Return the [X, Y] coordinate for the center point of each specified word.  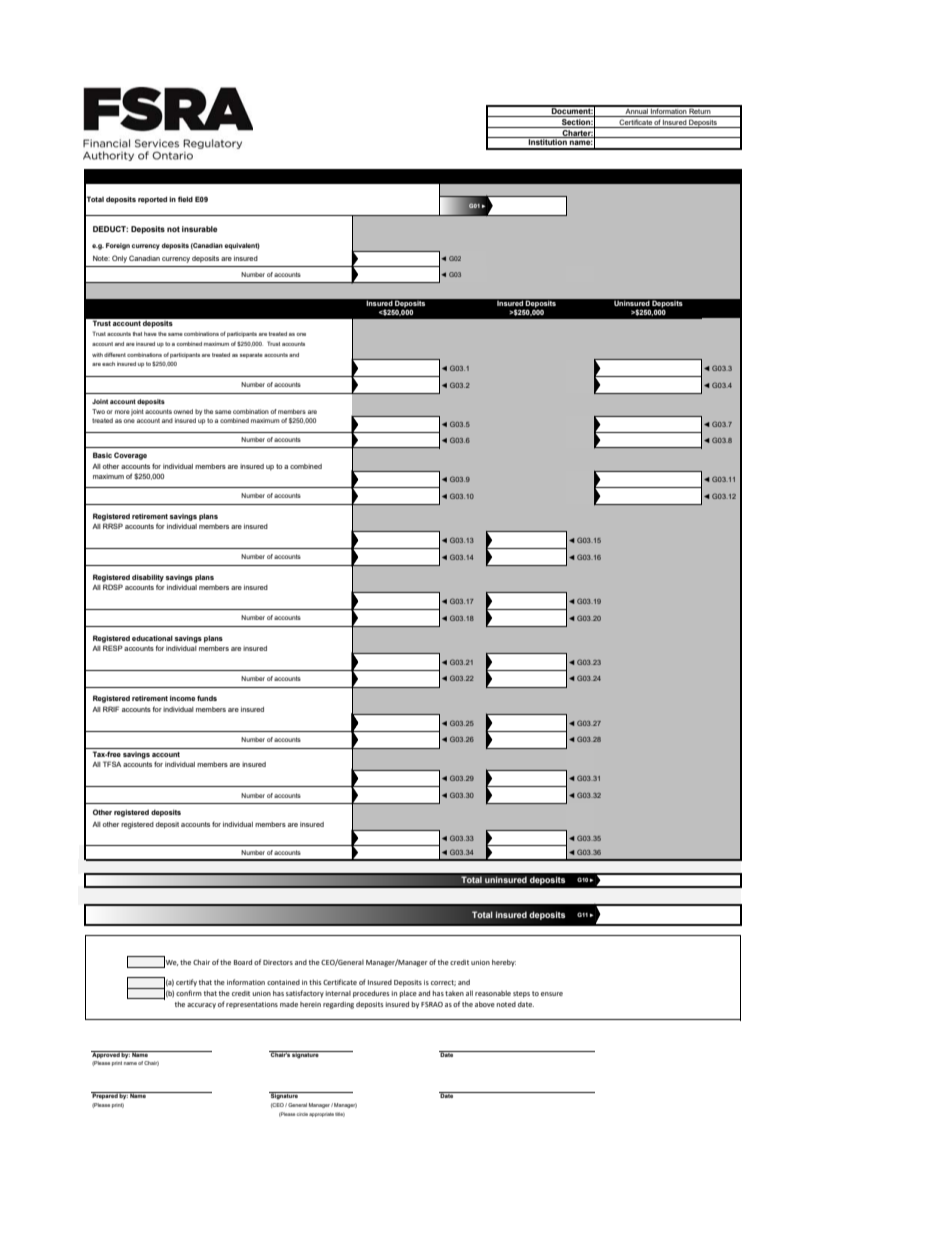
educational [152, 638]
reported [152, 200]
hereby [504, 963]
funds [207, 698]
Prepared [105, 1095]
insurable [200, 229]
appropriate [321, 1115]
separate [251, 355]
